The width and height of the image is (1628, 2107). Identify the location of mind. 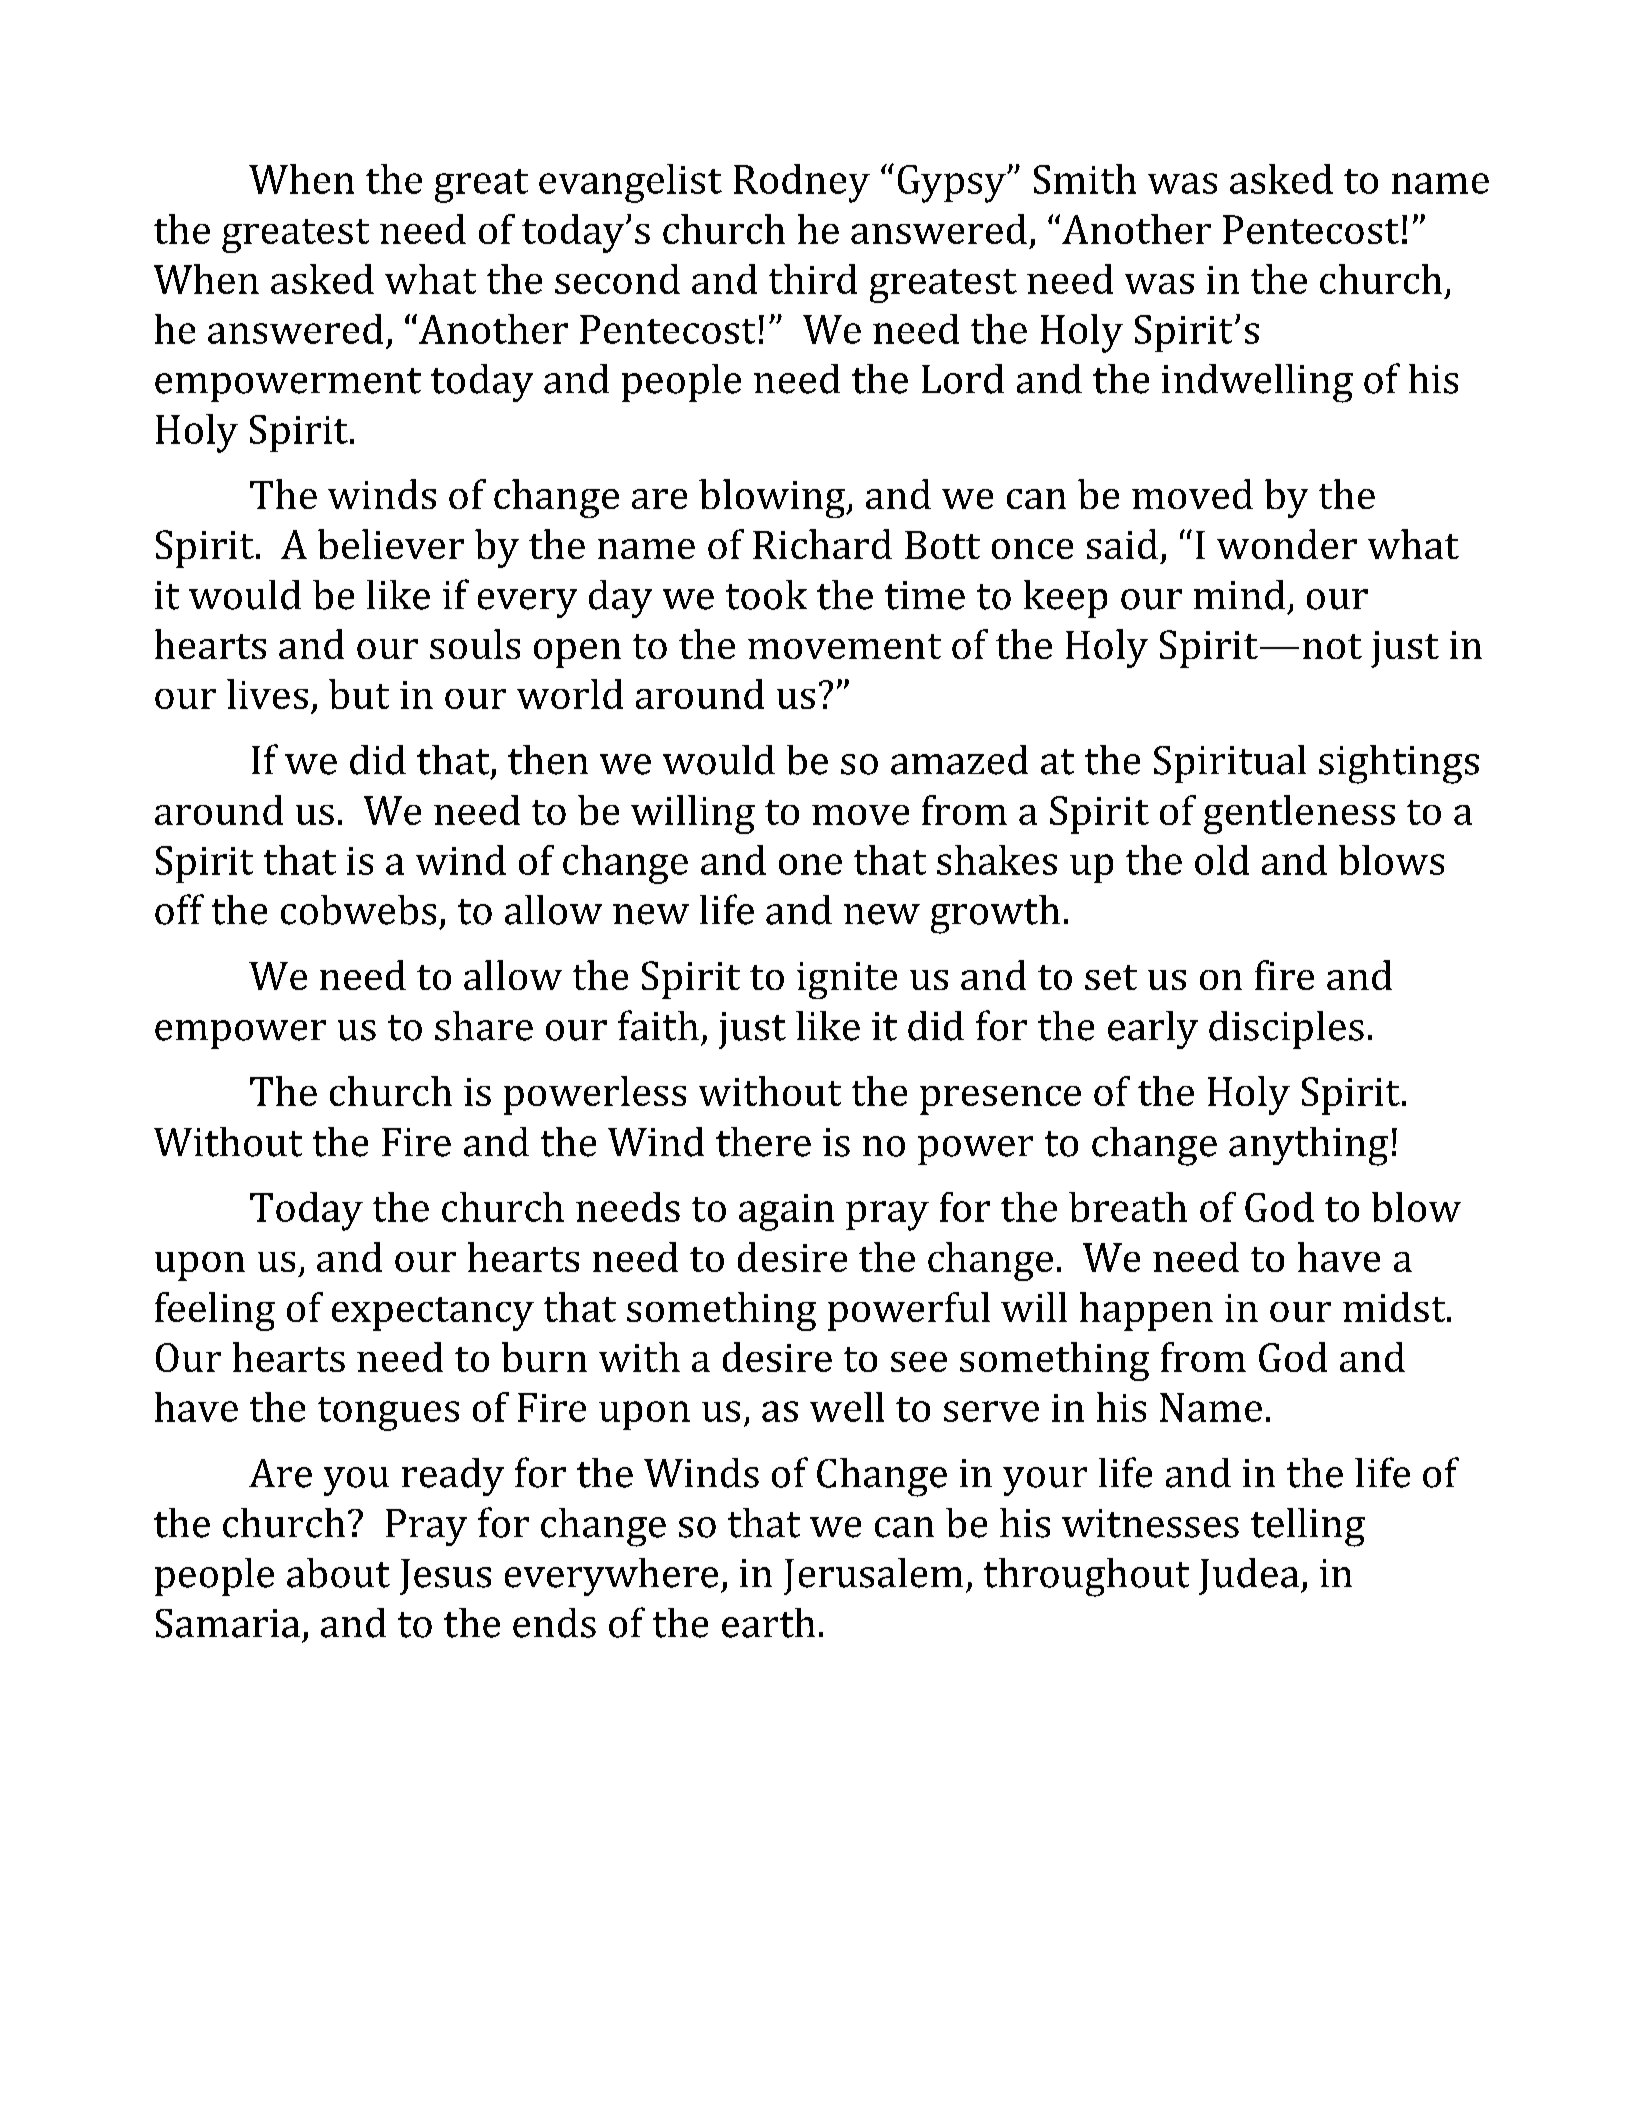
(1239, 595).
